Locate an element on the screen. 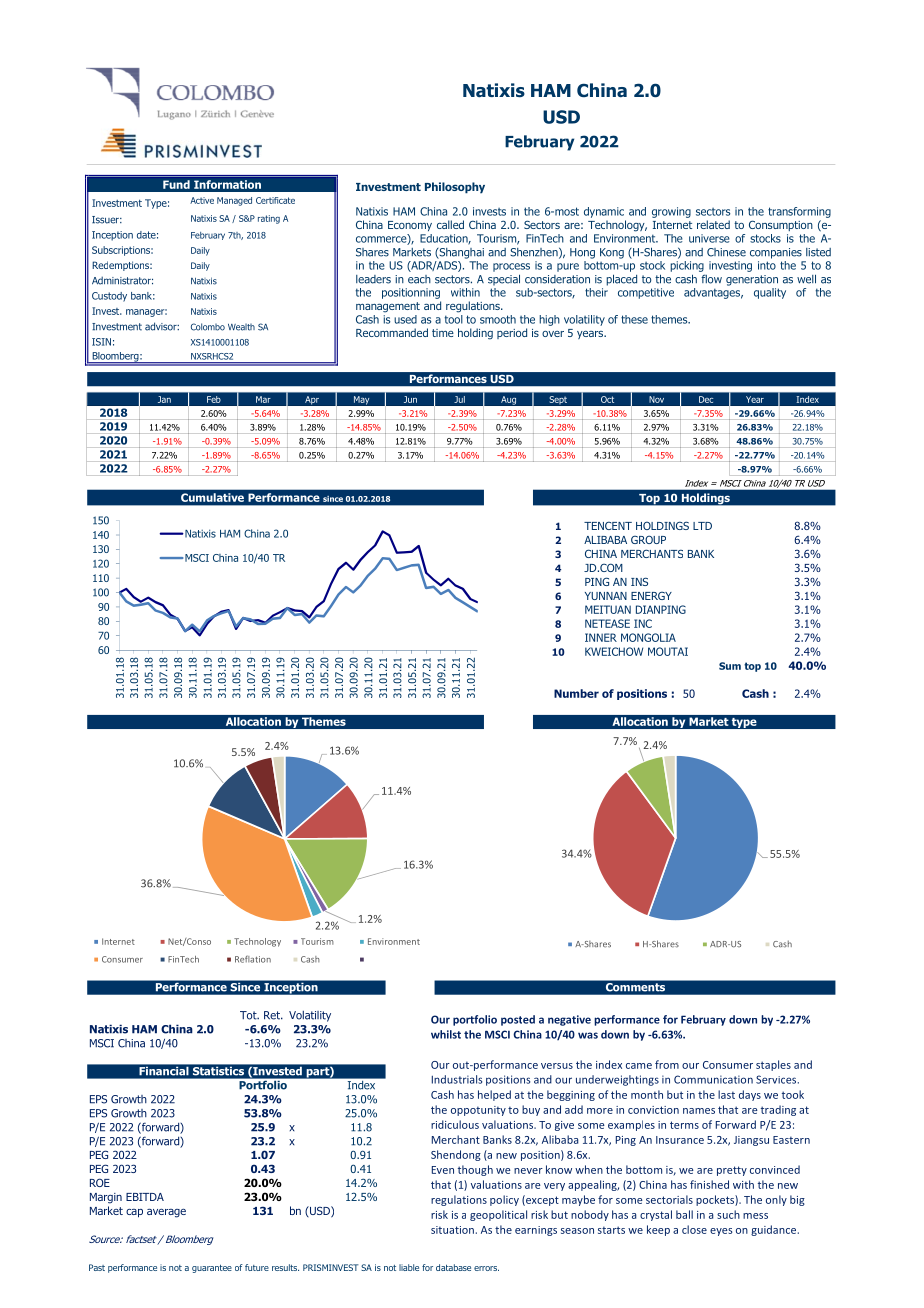 The height and width of the screenshot is (1308, 924). posted is located at coordinates (518, 1020).
